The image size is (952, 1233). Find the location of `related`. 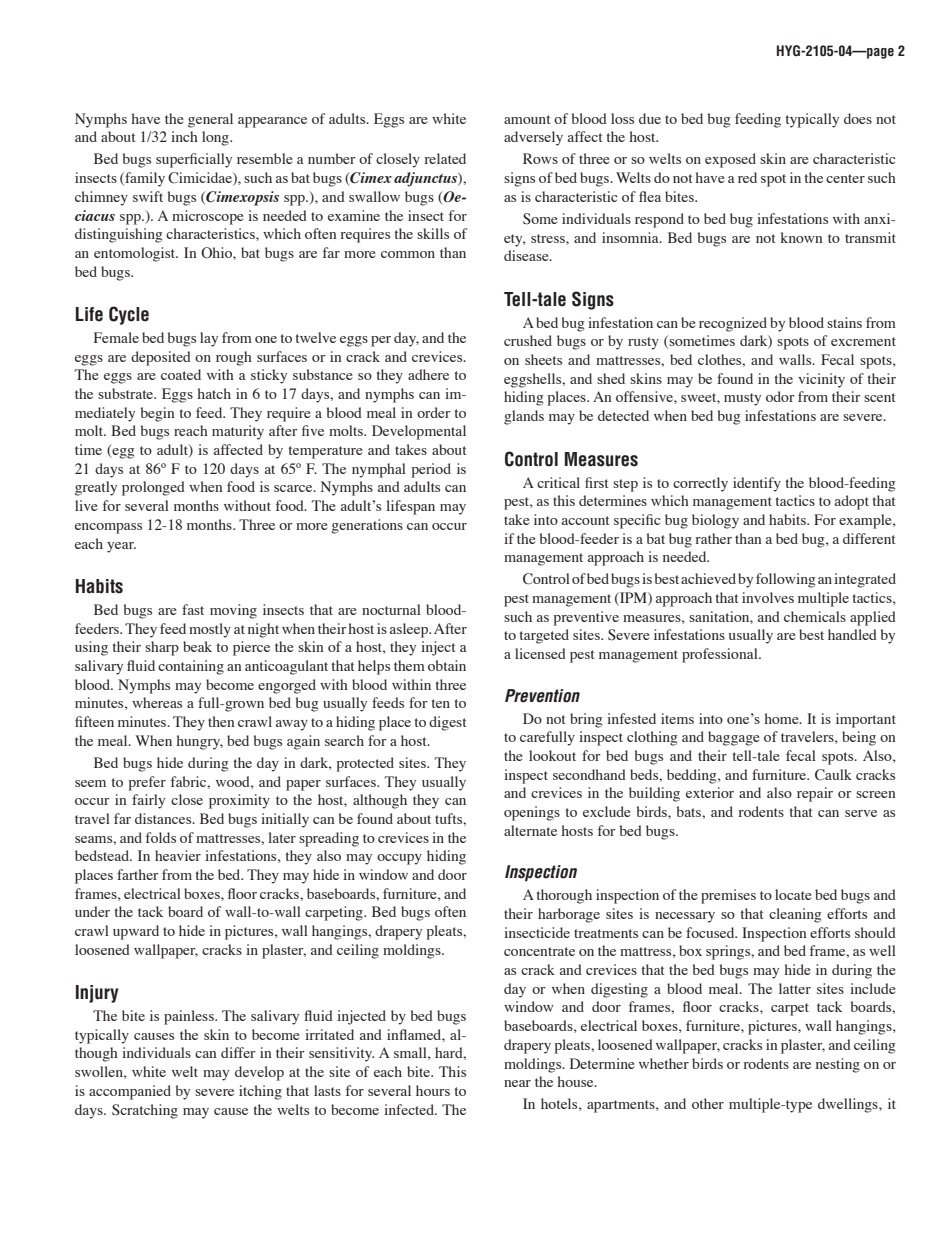

related is located at coordinates (445, 158).
